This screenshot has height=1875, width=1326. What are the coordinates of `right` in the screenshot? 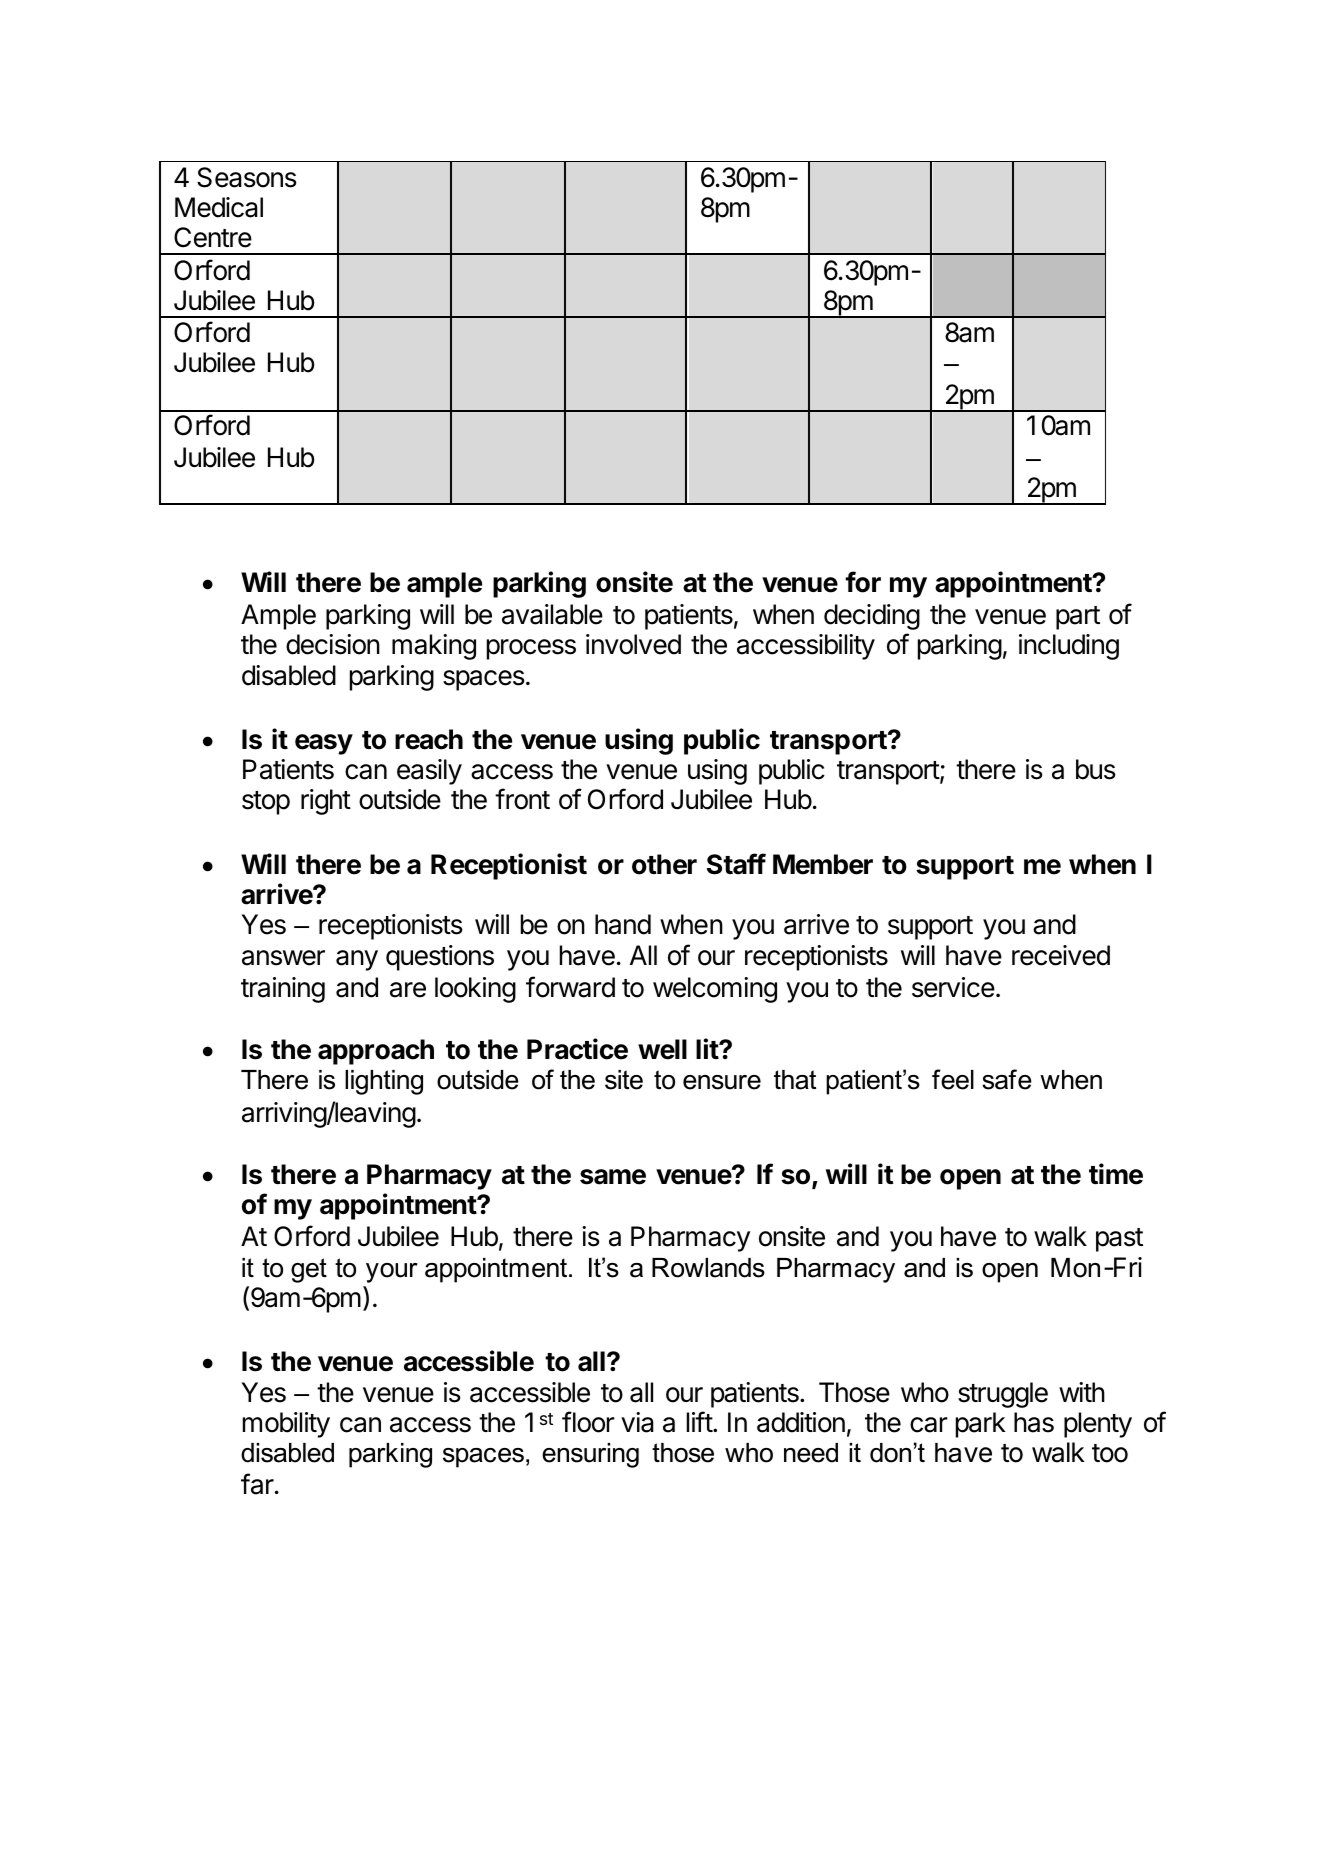 It's located at (326, 802).
